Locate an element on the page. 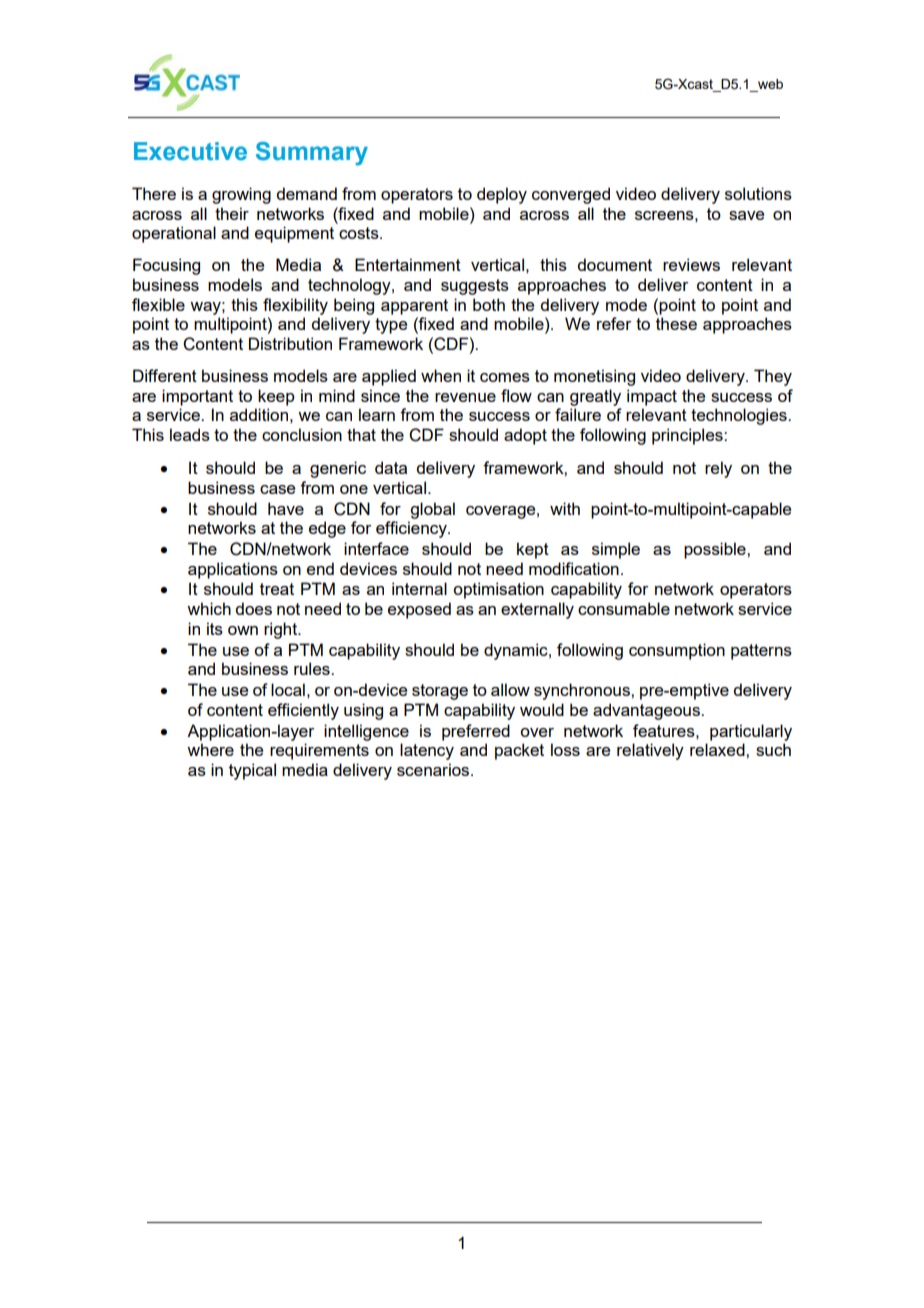 The image size is (924, 1308). deploy is located at coordinates (502, 195).
